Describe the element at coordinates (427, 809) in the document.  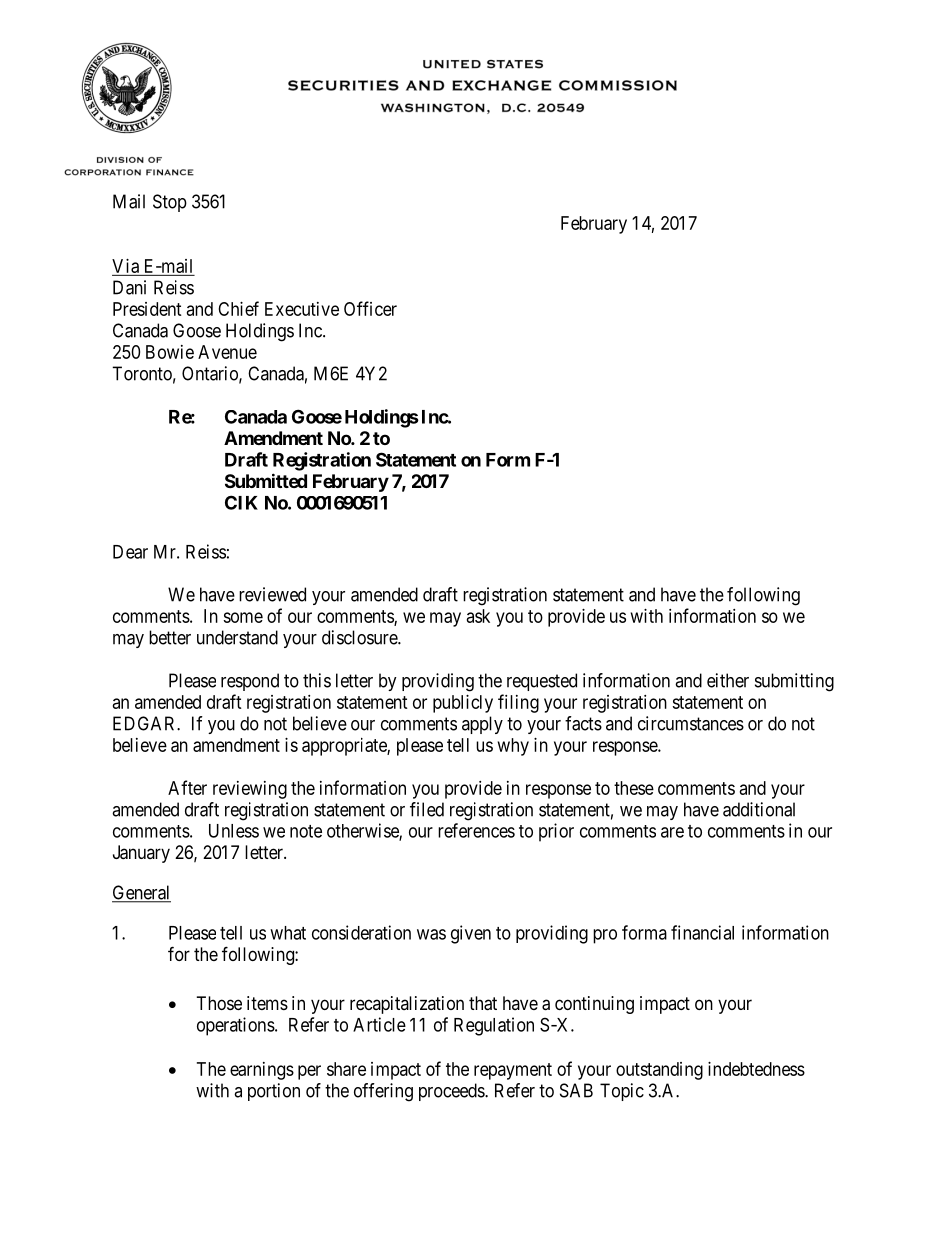
I see `filed` at that location.
